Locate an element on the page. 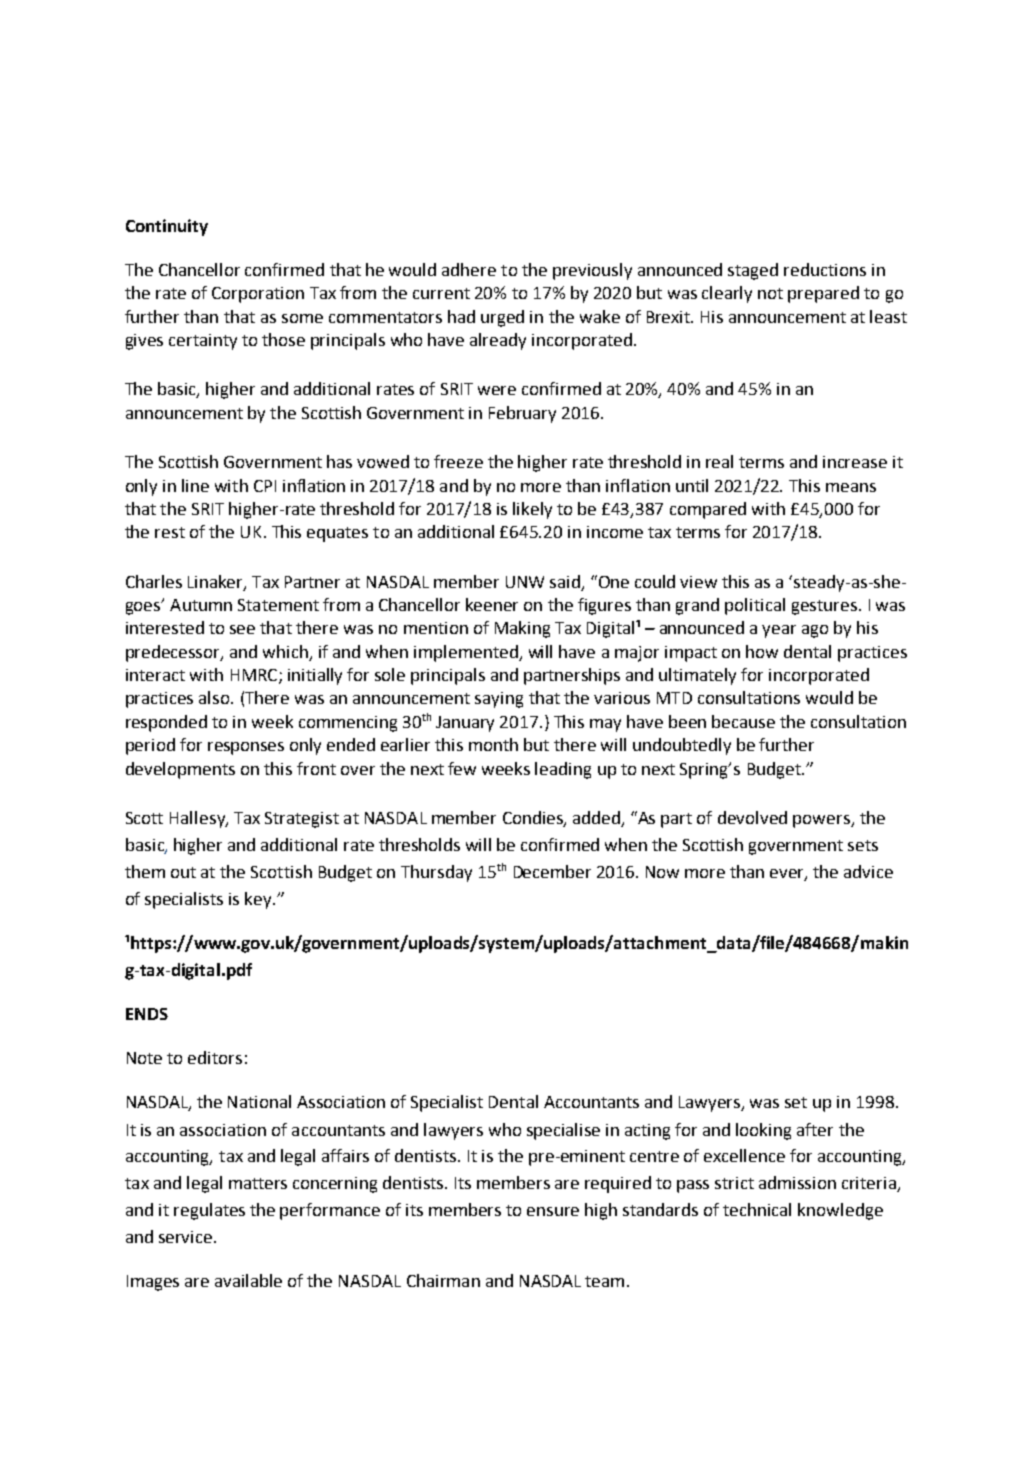 The width and height of the document is (1035, 1464). ensure is located at coordinates (553, 1211).
